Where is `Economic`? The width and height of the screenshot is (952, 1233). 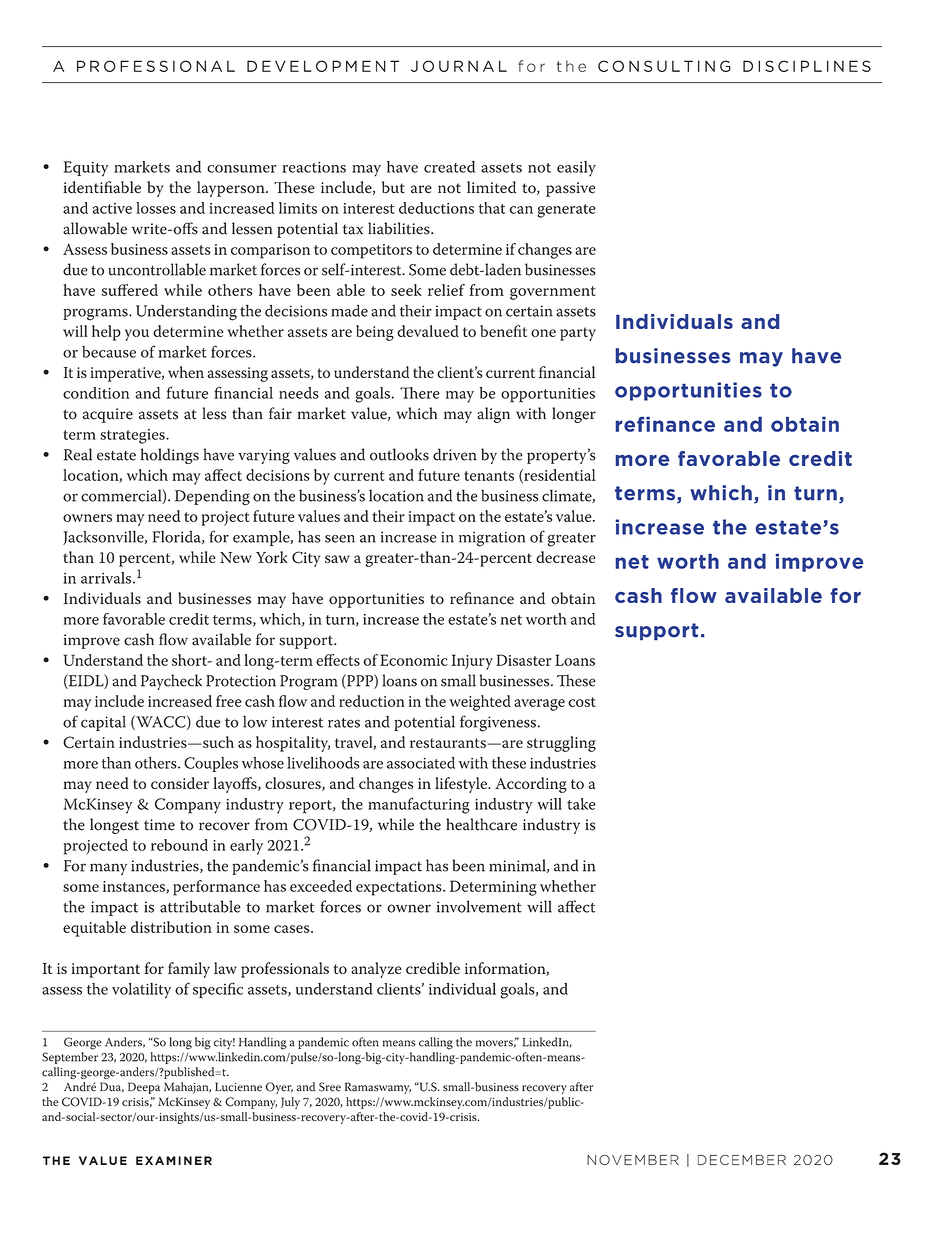 Economic is located at coordinates (414, 660).
